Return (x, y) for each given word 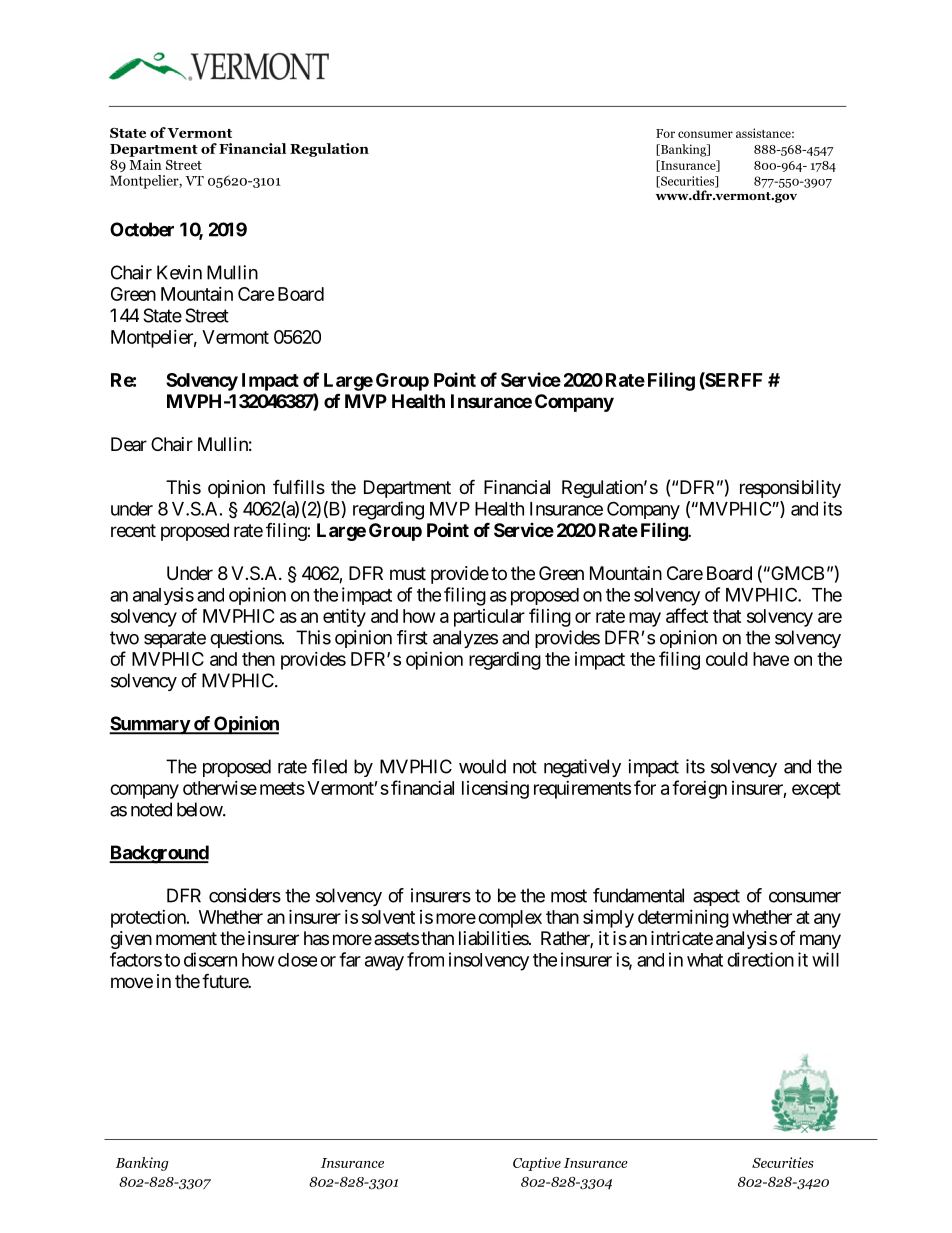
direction (760, 959)
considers (245, 895)
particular (489, 618)
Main (145, 164)
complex (510, 919)
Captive (537, 1164)
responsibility (790, 489)
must (408, 573)
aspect (716, 897)
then (258, 659)
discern (210, 959)
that (727, 616)
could (727, 659)
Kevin (179, 272)
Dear (129, 444)
